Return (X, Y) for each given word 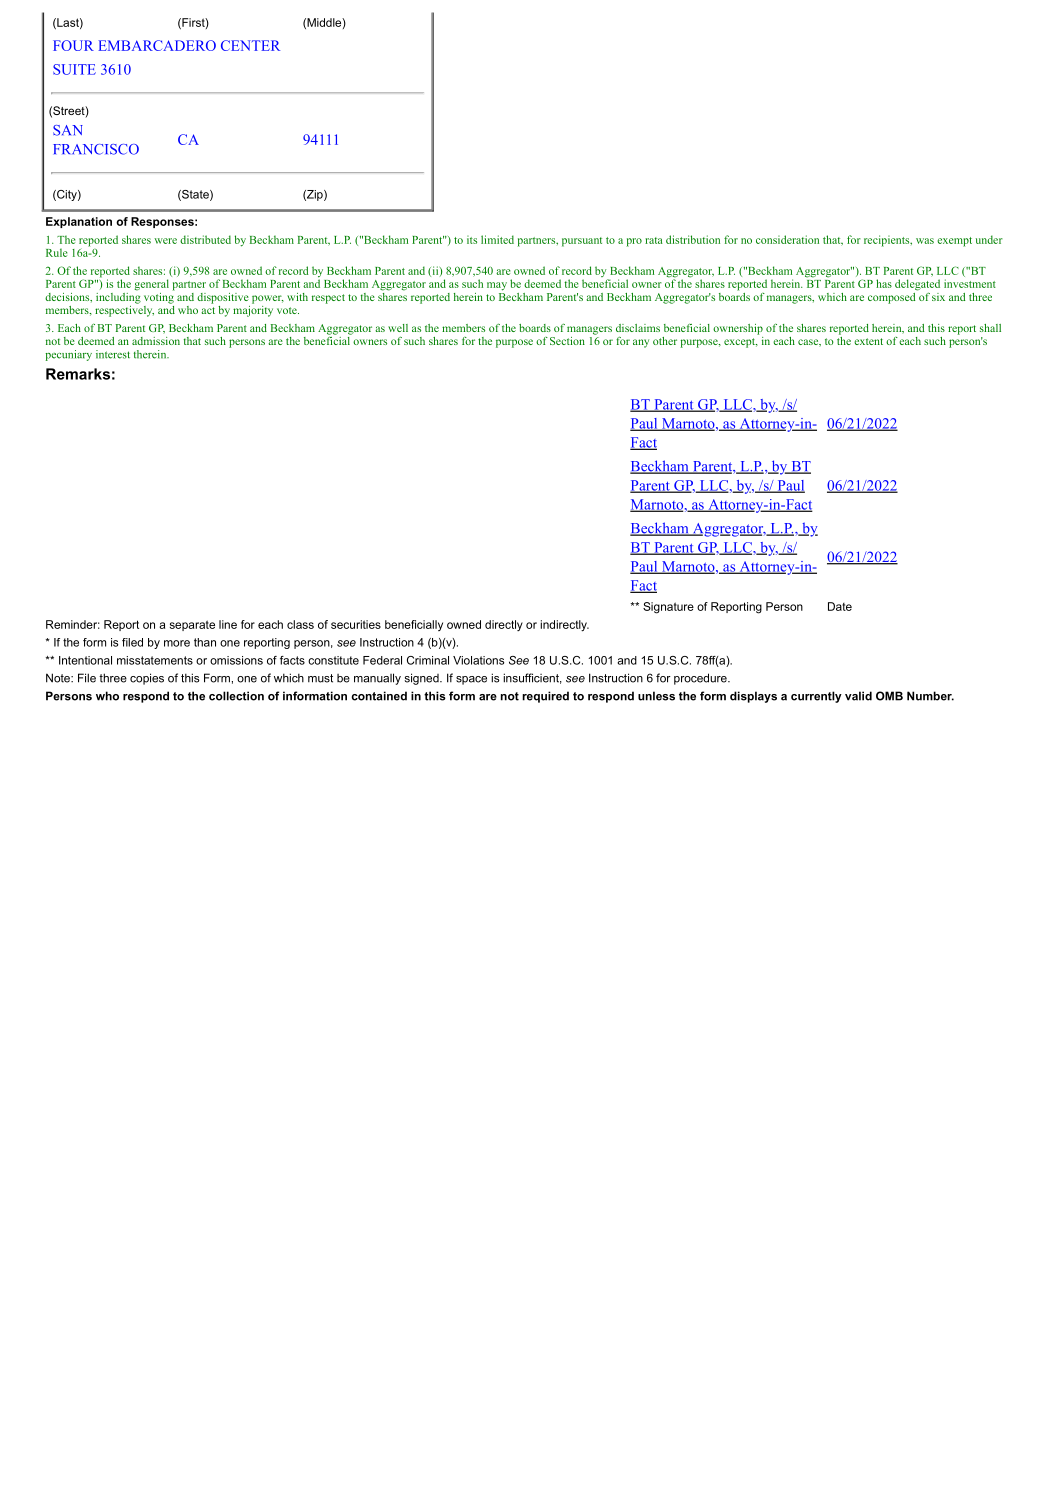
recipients (887, 241)
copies (147, 679)
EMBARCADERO (157, 45)
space (471, 680)
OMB (889, 696)
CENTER (250, 45)
